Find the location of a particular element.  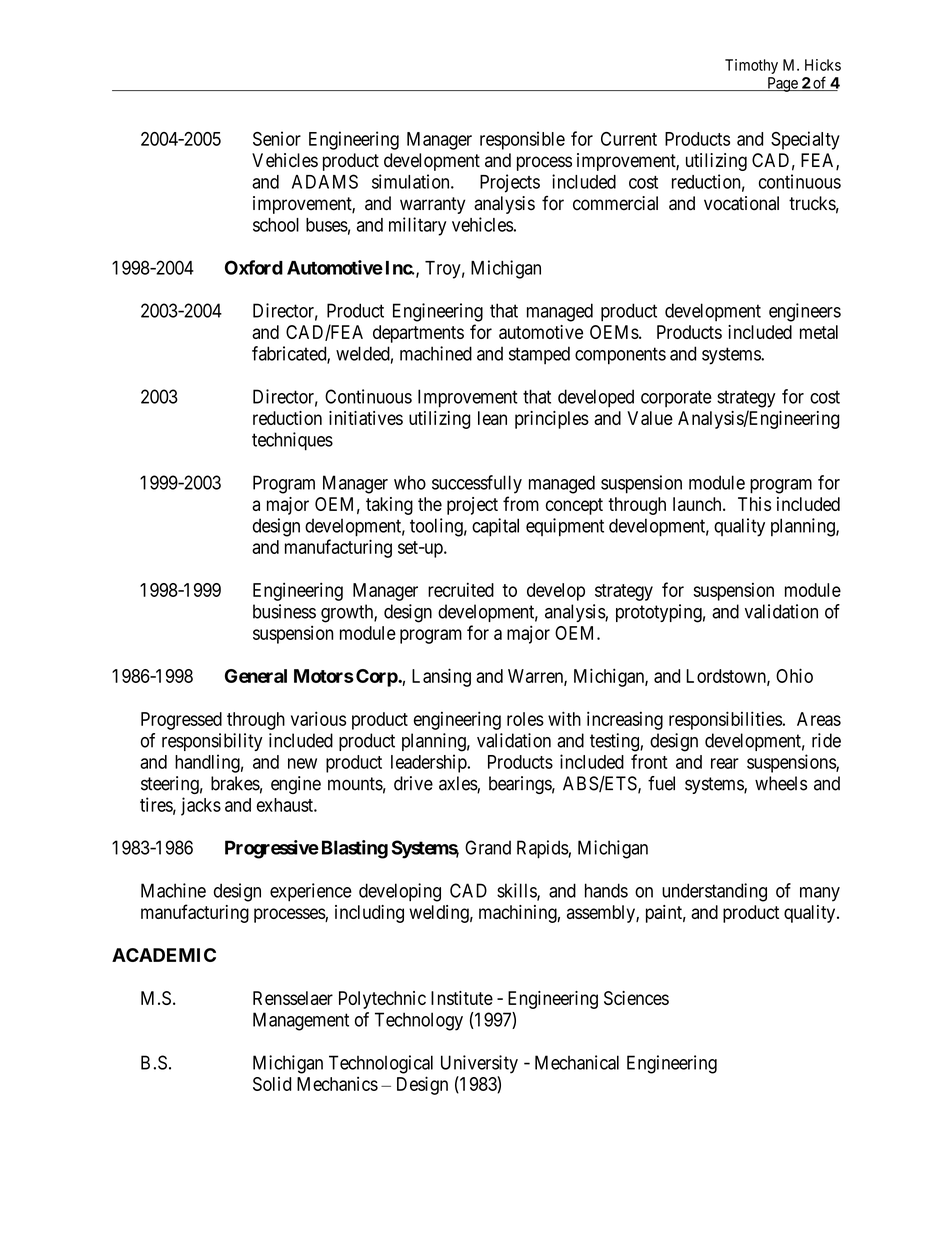

Timothy is located at coordinates (751, 66).
